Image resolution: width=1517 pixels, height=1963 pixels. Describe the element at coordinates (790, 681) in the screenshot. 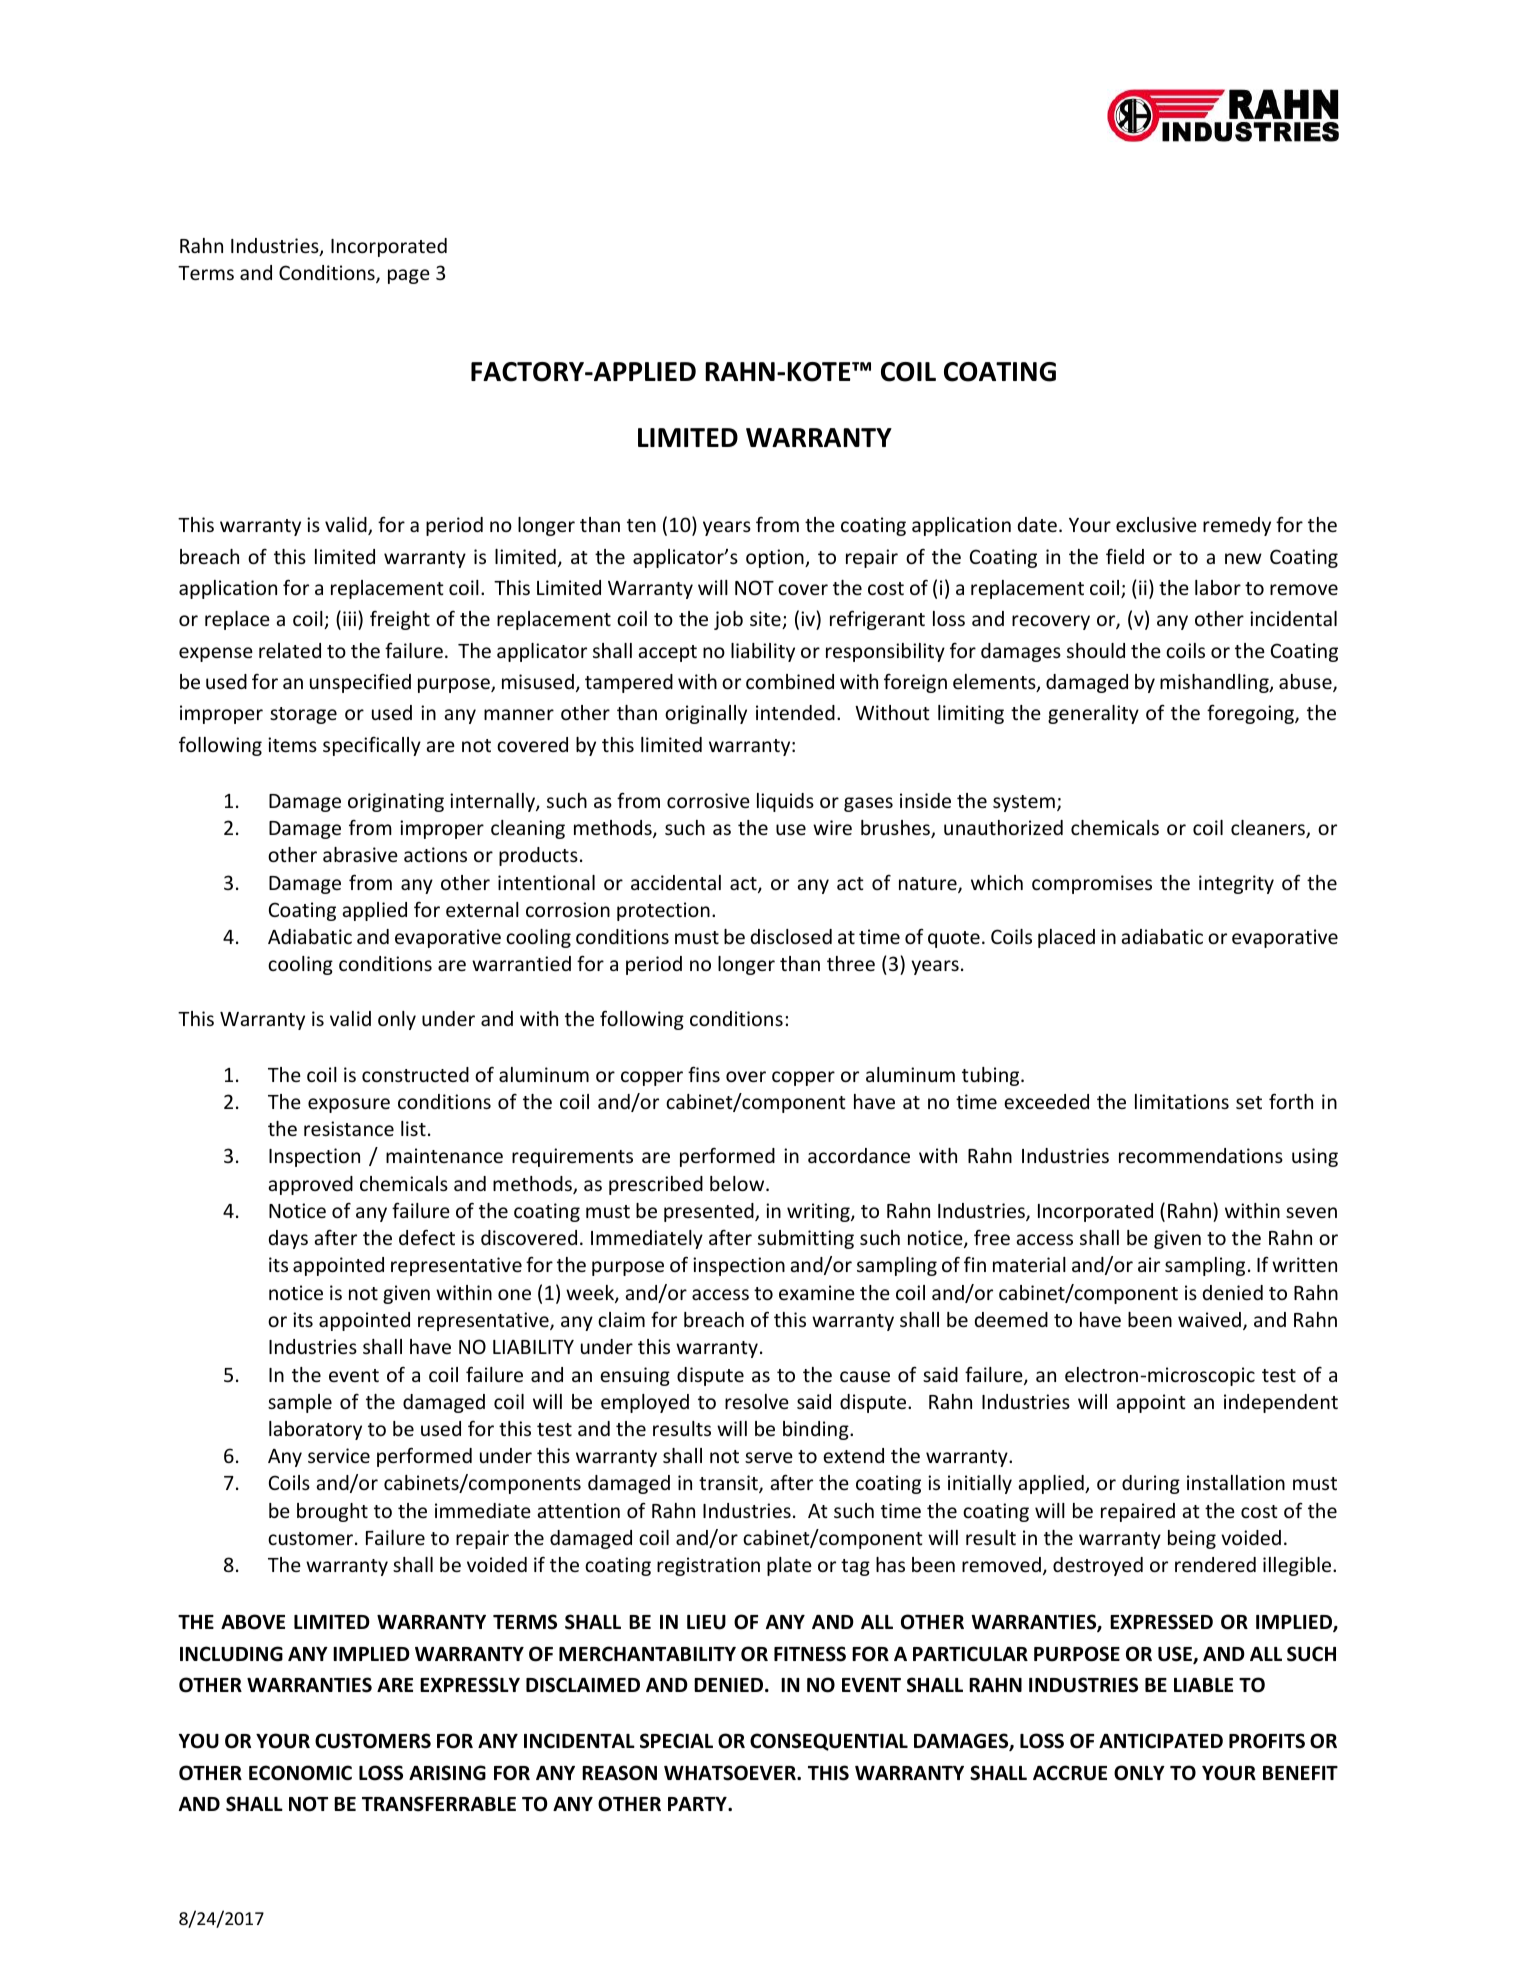

I see `combined` at that location.
